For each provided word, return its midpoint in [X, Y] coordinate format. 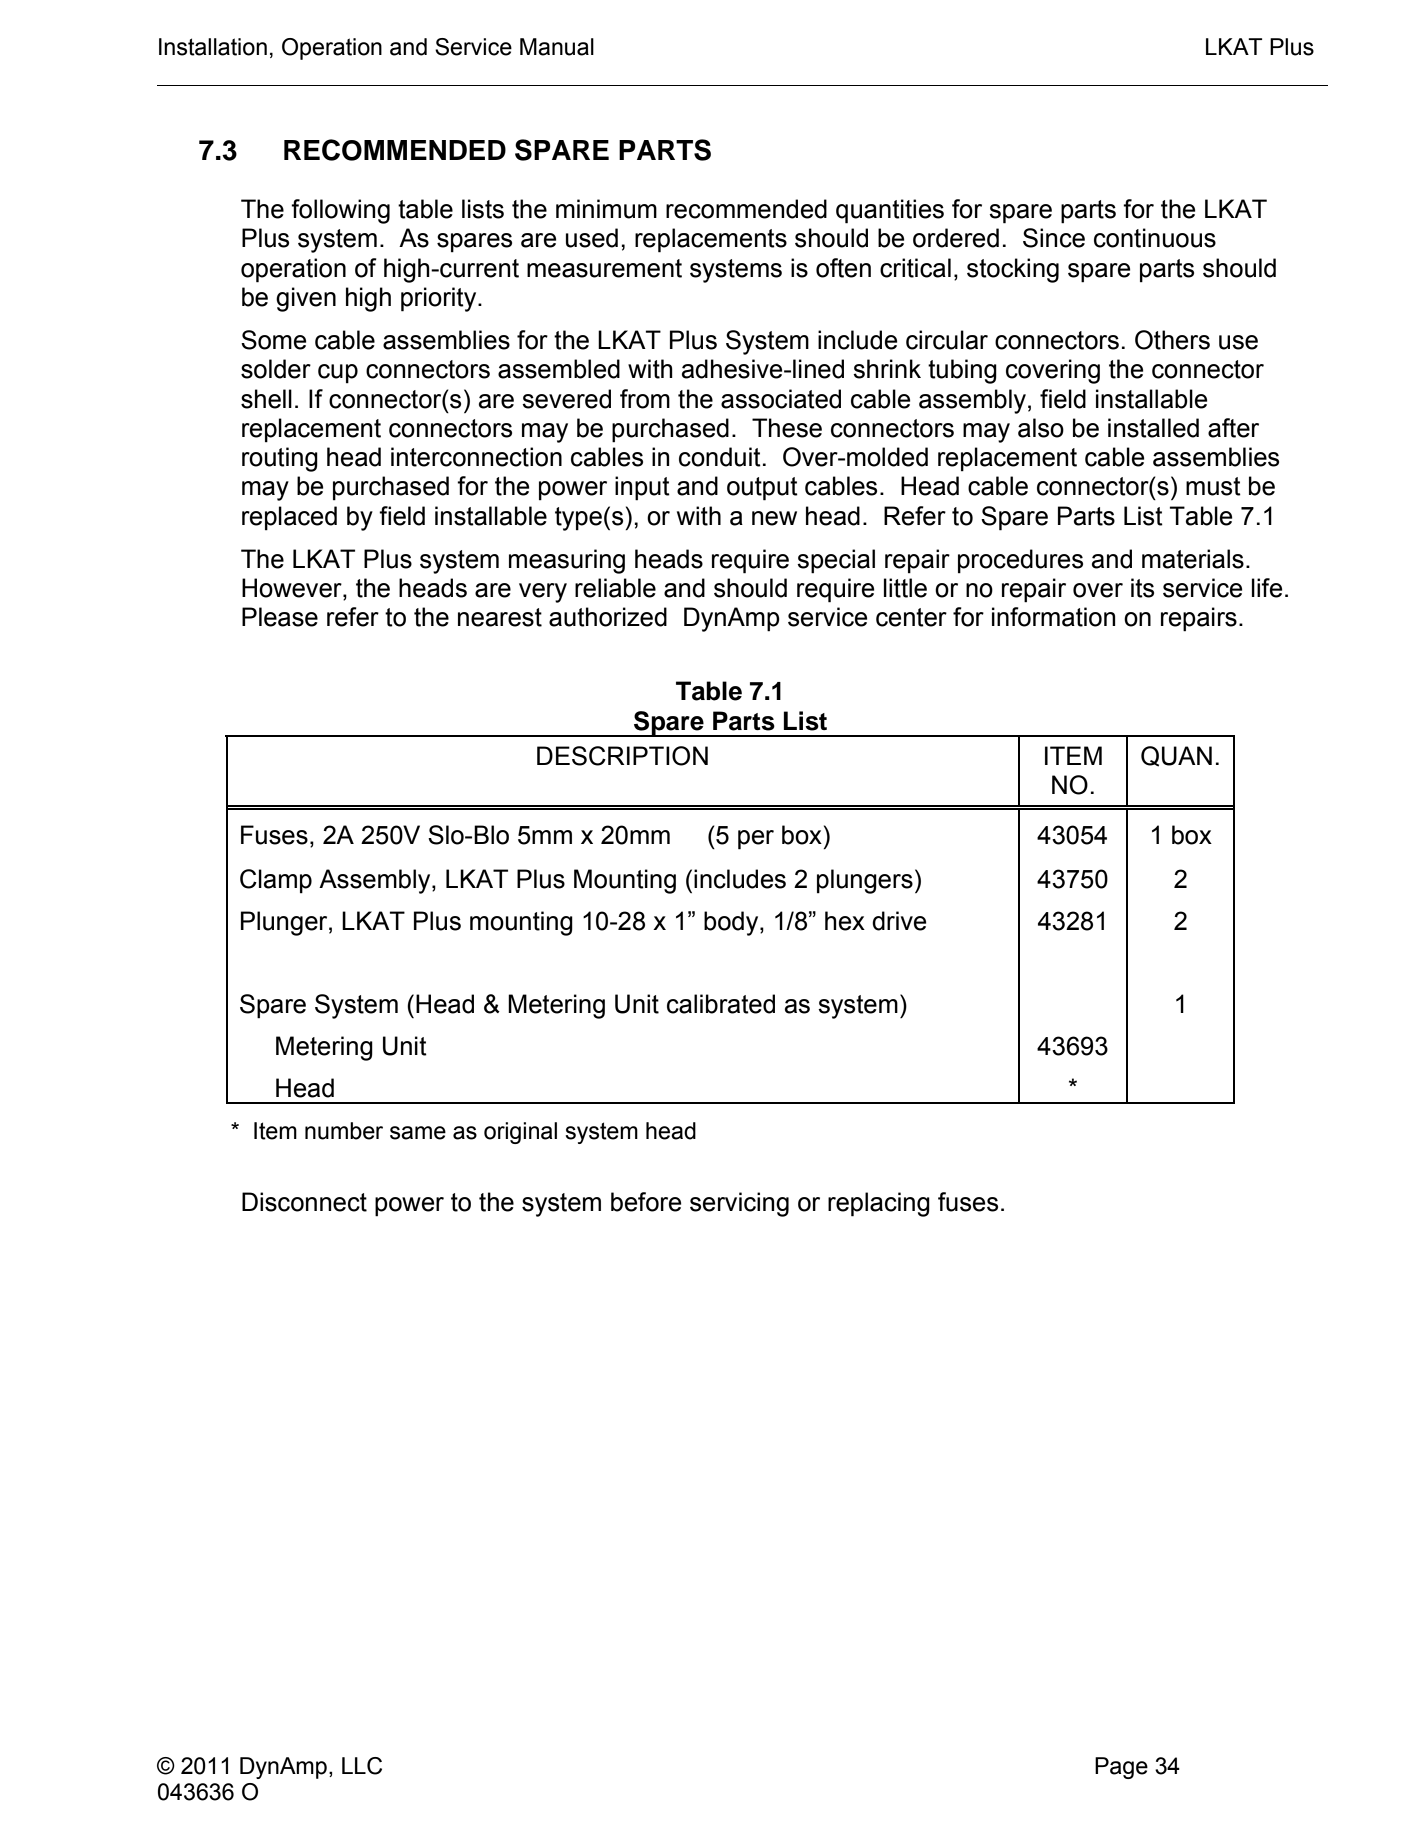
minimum [606, 209]
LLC [362, 1766]
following [340, 211]
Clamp [276, 881]
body [732, 923]
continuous [1155, 238]
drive [899, 921]
